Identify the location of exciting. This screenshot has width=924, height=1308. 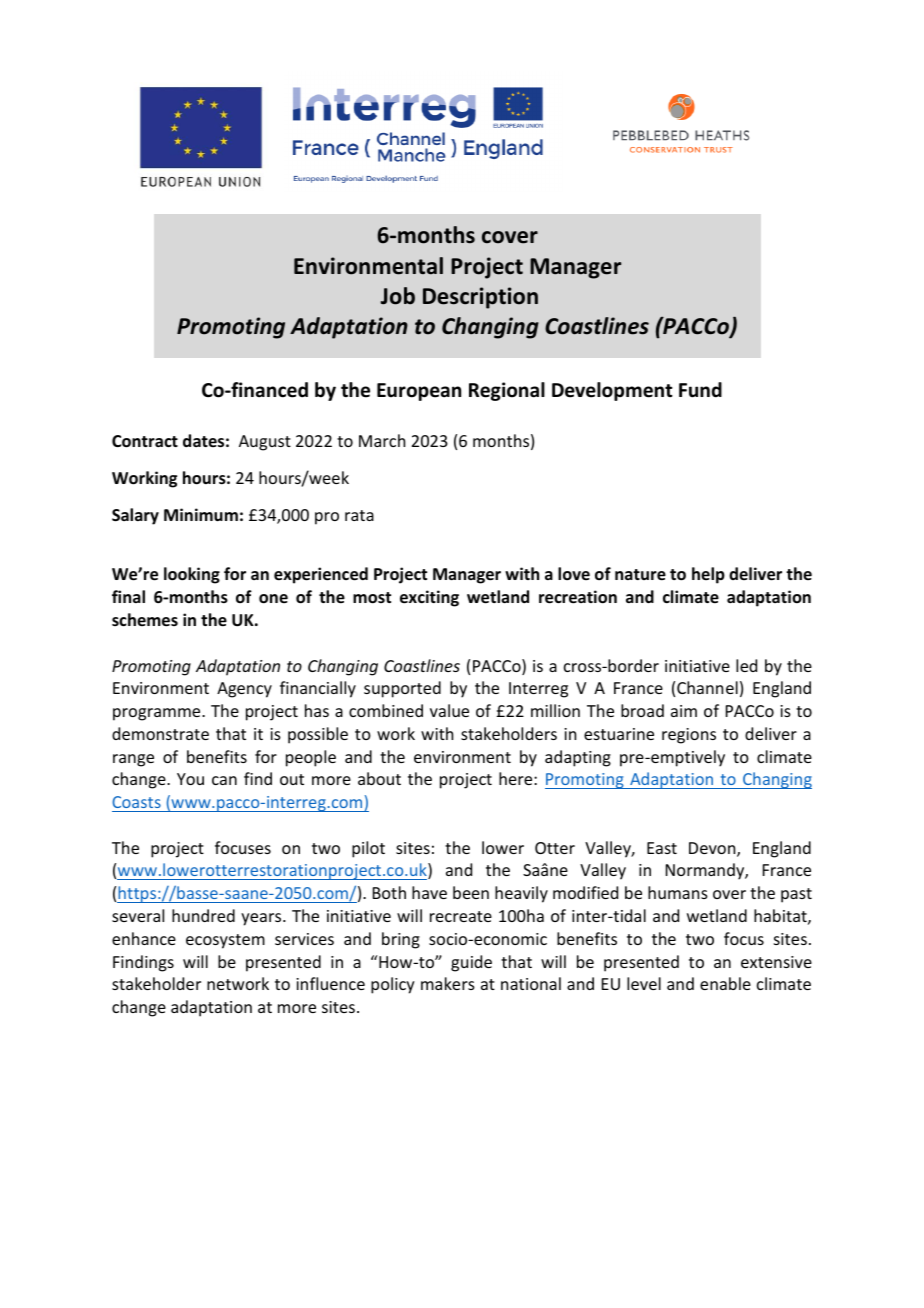
(429, 598).
